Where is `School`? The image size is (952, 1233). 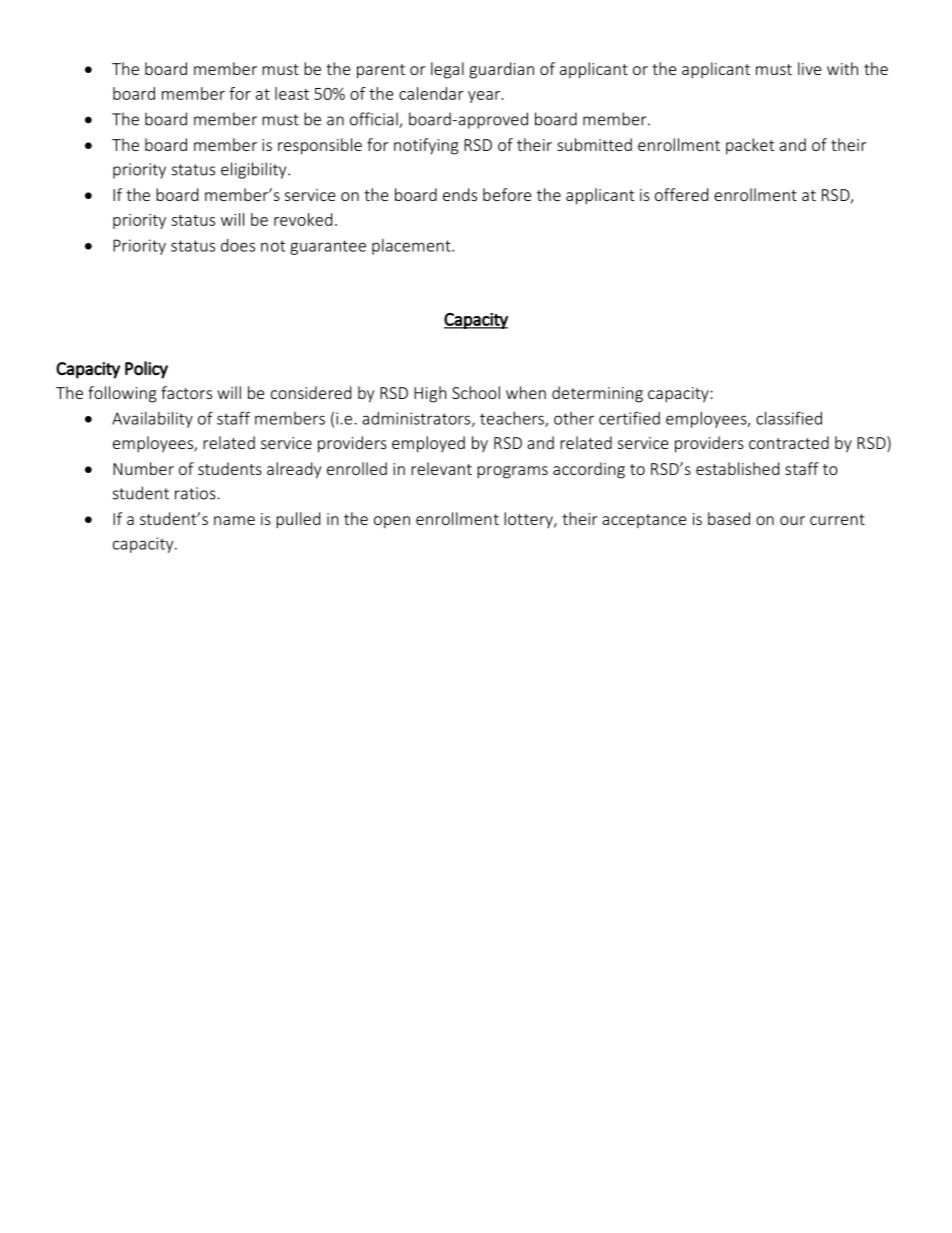 School is located at coordinates (476, 392).
